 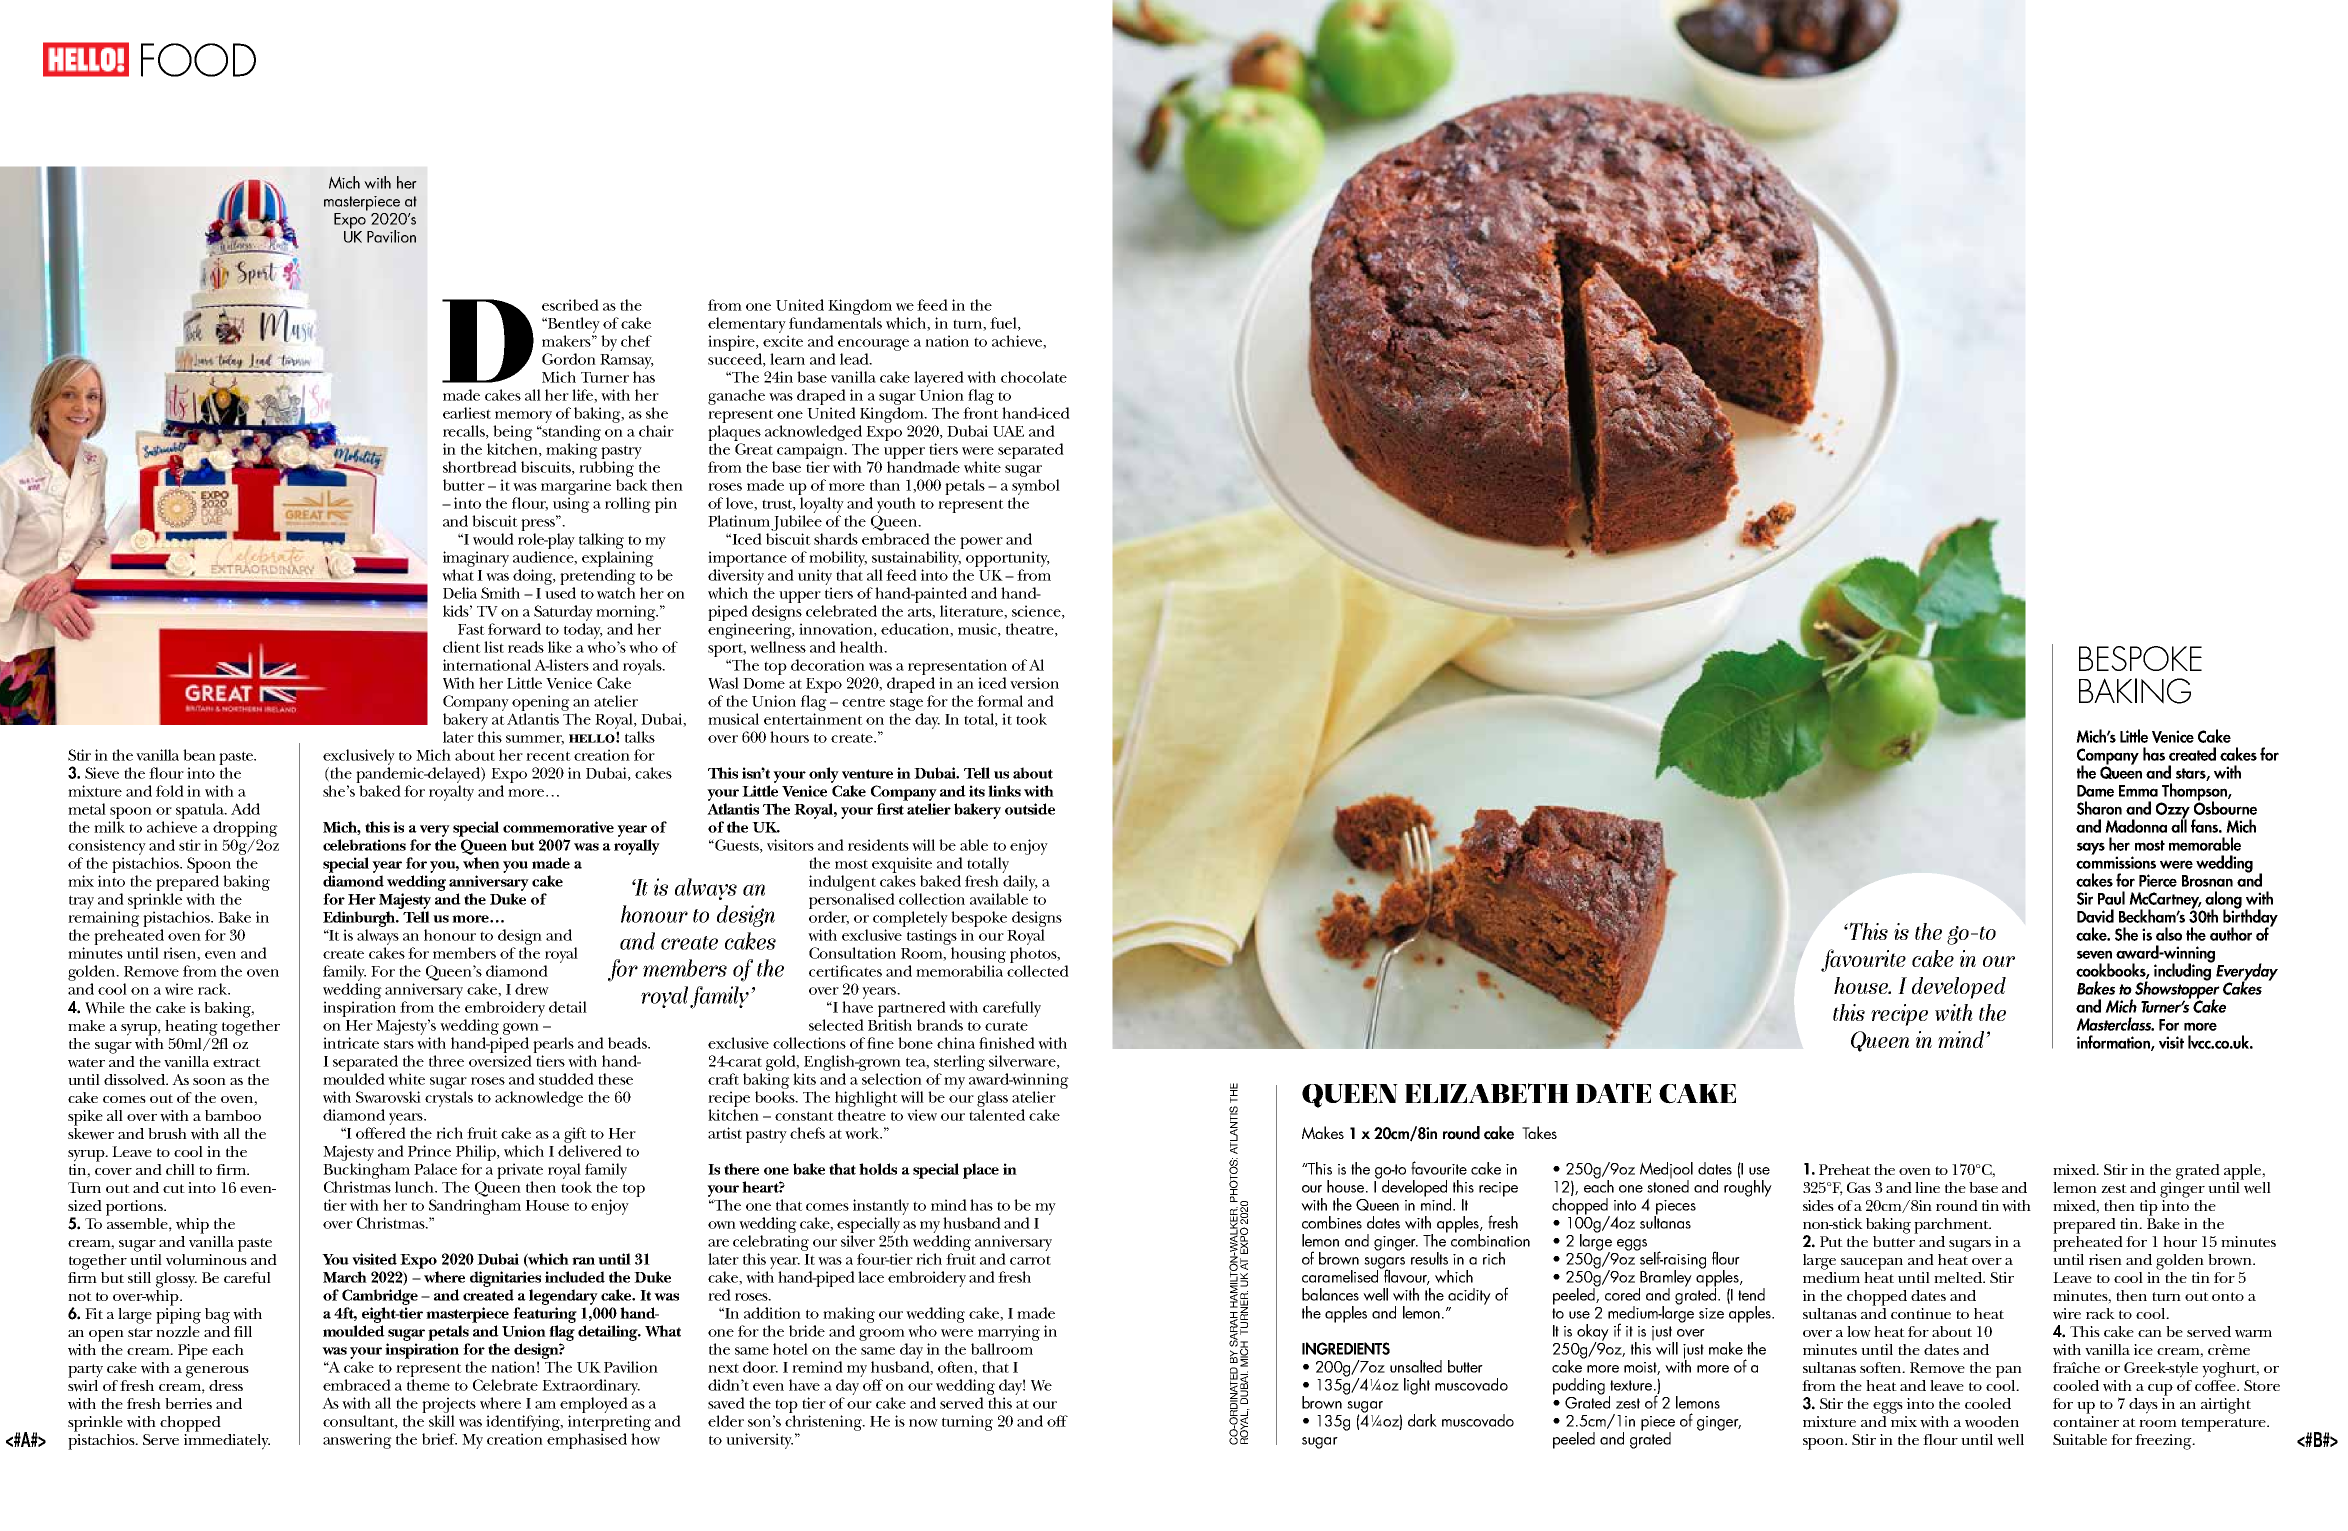 I want to click on Edinburgh, so click(x=360, y=920).
